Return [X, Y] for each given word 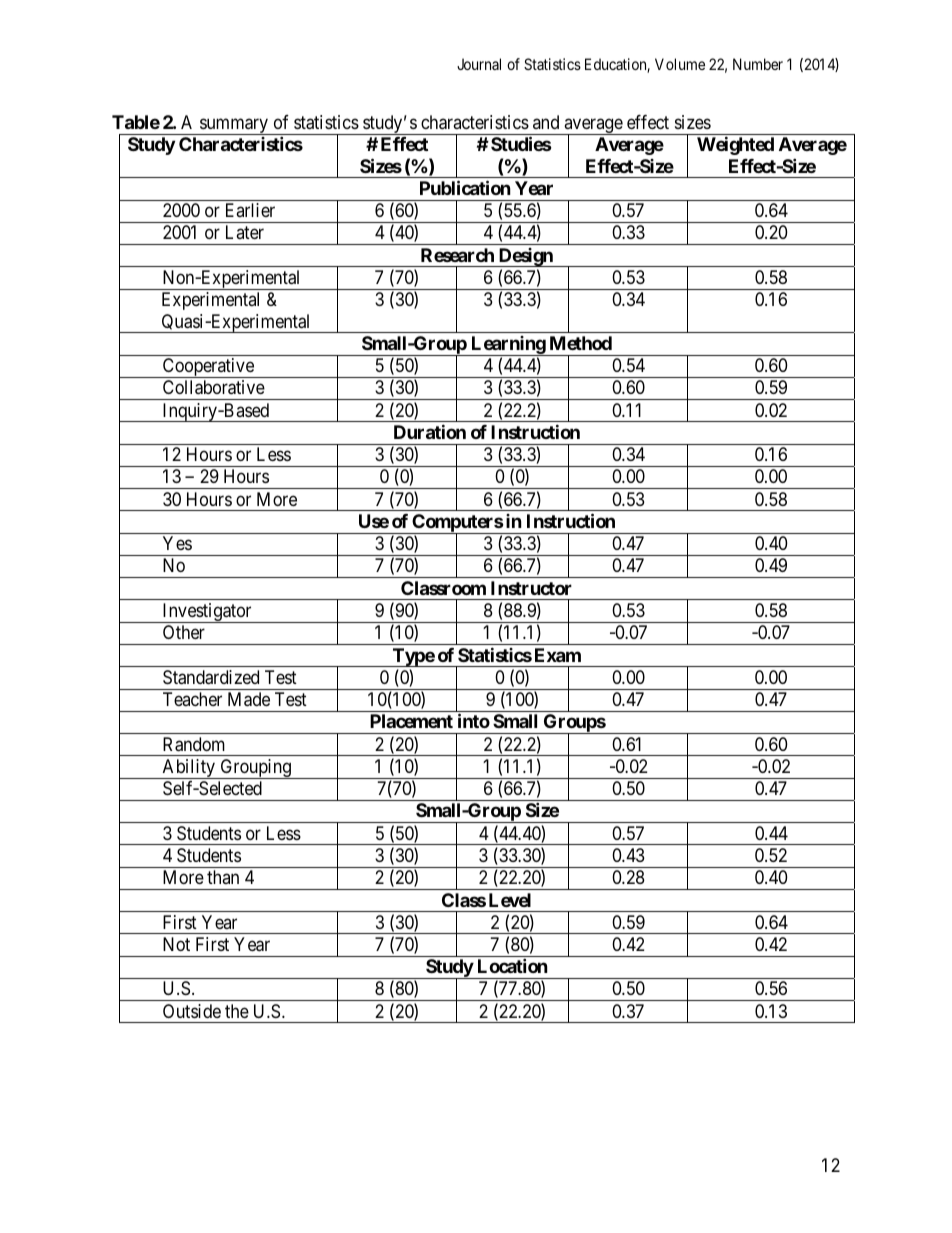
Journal [479, 64]
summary [234, 126]
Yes [177, 543]
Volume [680, 64]
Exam [558, 655]
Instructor [531, 588]
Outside [192, 1011]
